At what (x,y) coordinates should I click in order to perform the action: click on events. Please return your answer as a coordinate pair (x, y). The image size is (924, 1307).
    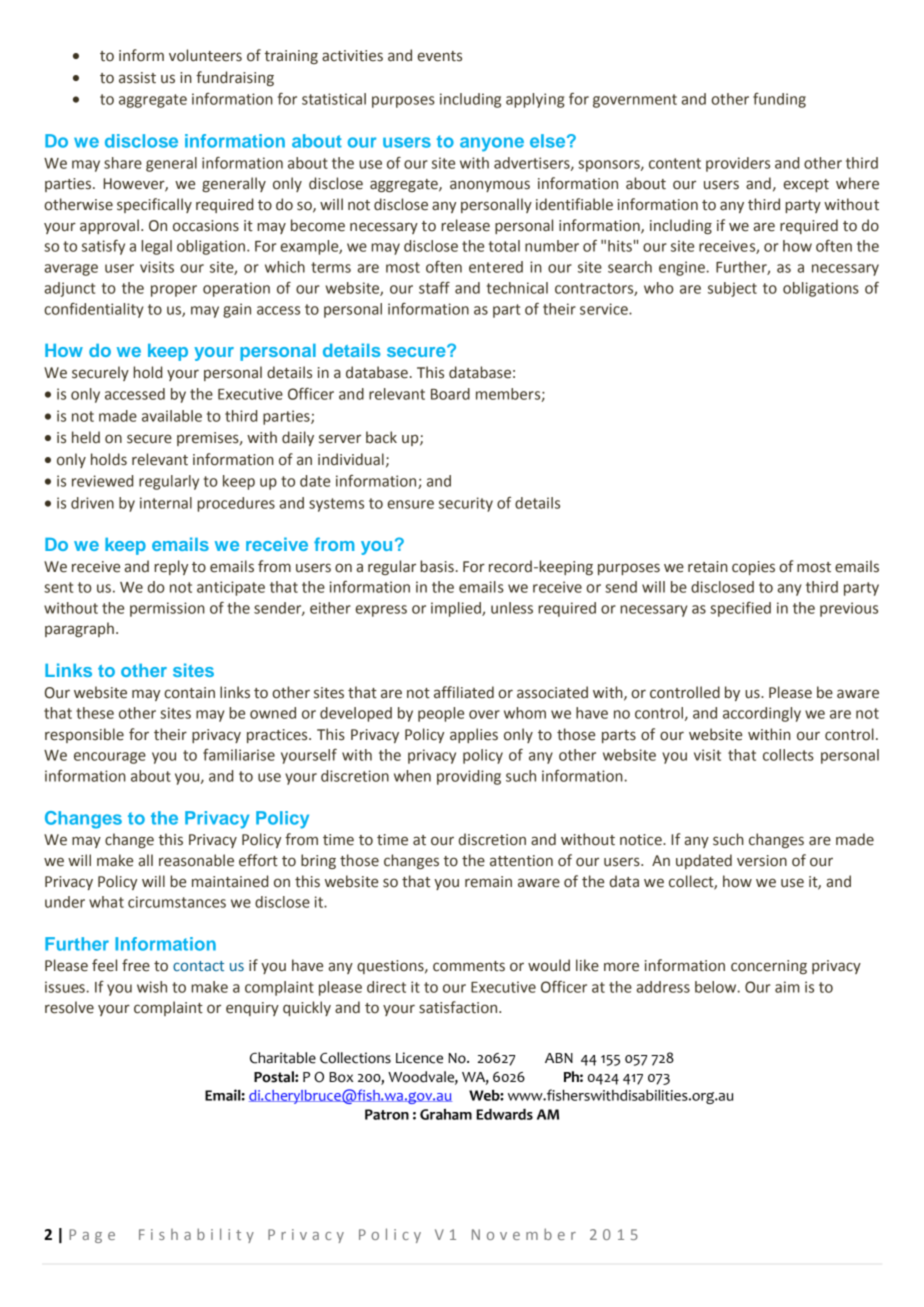
    Looking at the image, I should click on (440, 56).
